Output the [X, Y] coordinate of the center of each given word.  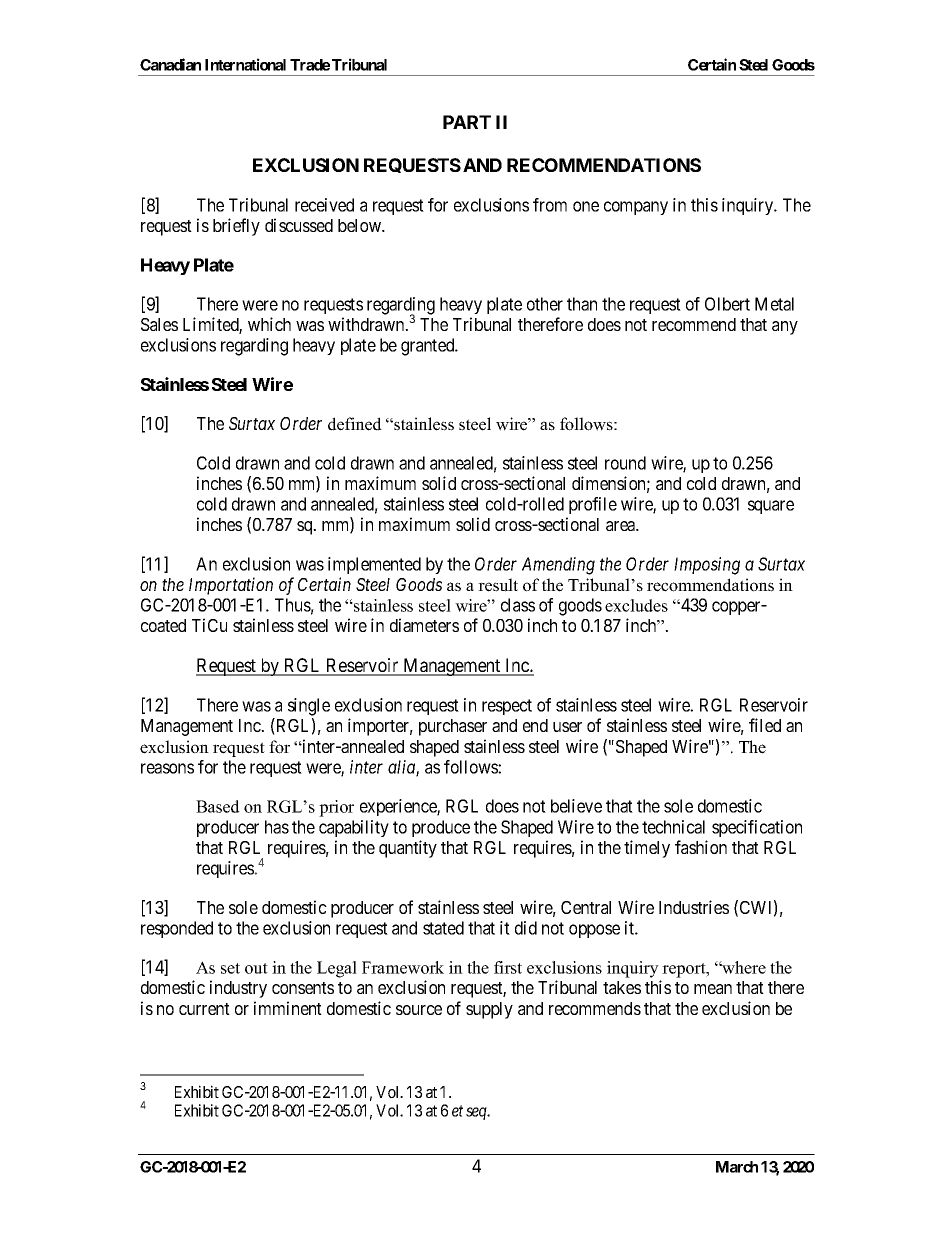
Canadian [170, 64]
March [737, 1167]
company [636, 208]
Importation [231, 586]
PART [467, 122]
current [204, 1009]
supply [489, 1010]
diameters [424, 625]
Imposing [707, 566]
